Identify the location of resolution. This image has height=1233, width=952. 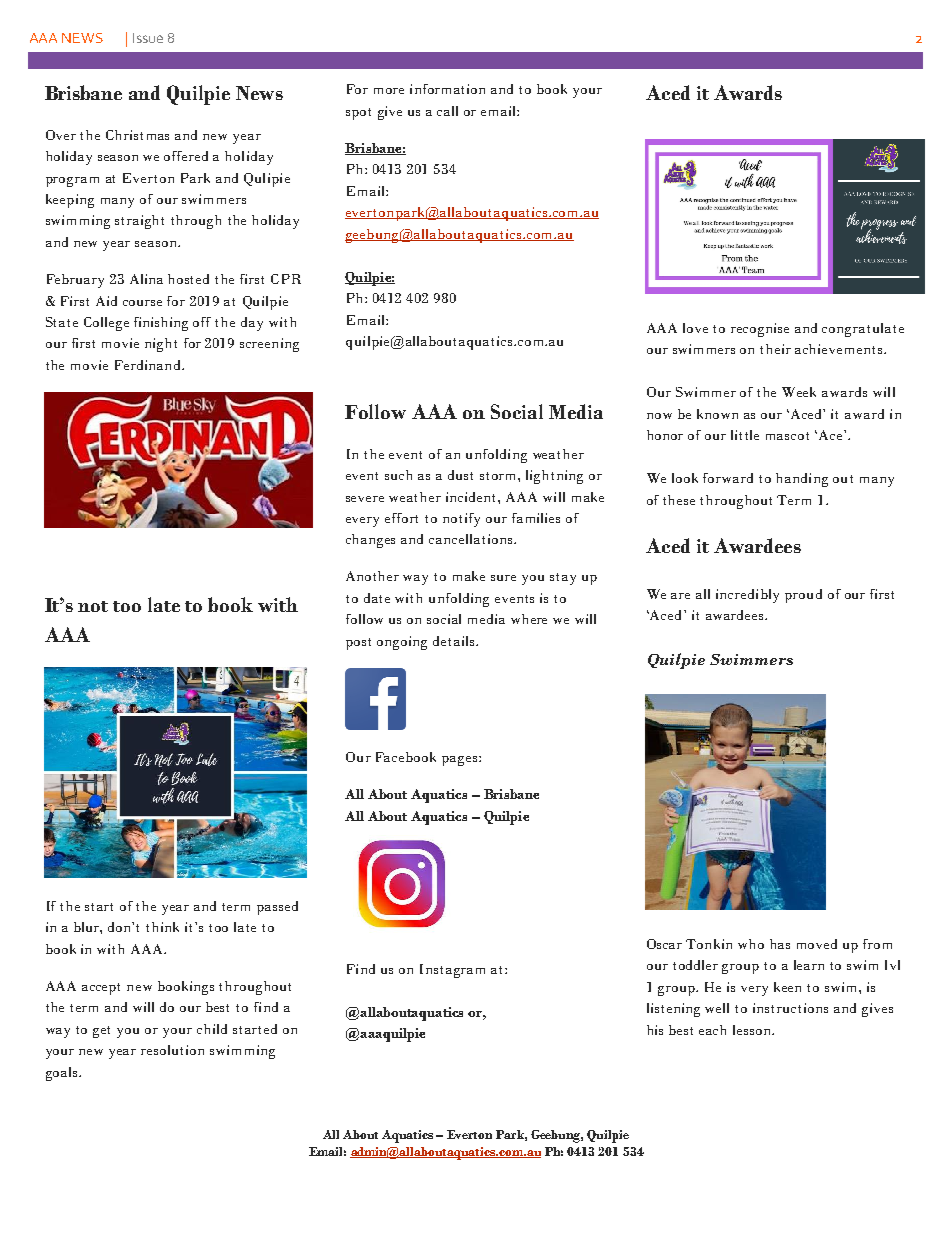
(172, 1050).
